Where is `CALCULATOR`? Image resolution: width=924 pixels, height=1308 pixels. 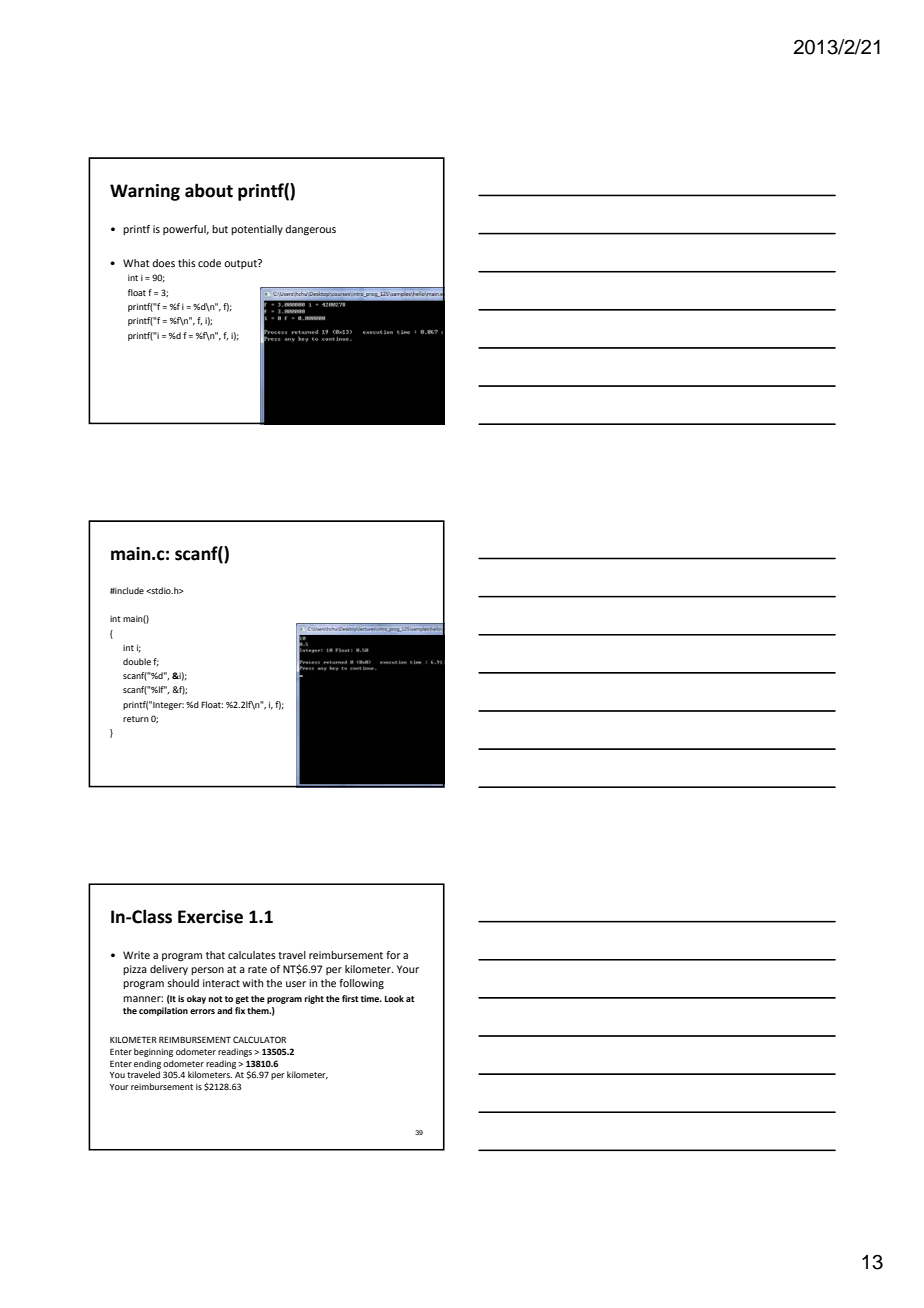
CALCULATOR is located at coordinates (259, 1039).
